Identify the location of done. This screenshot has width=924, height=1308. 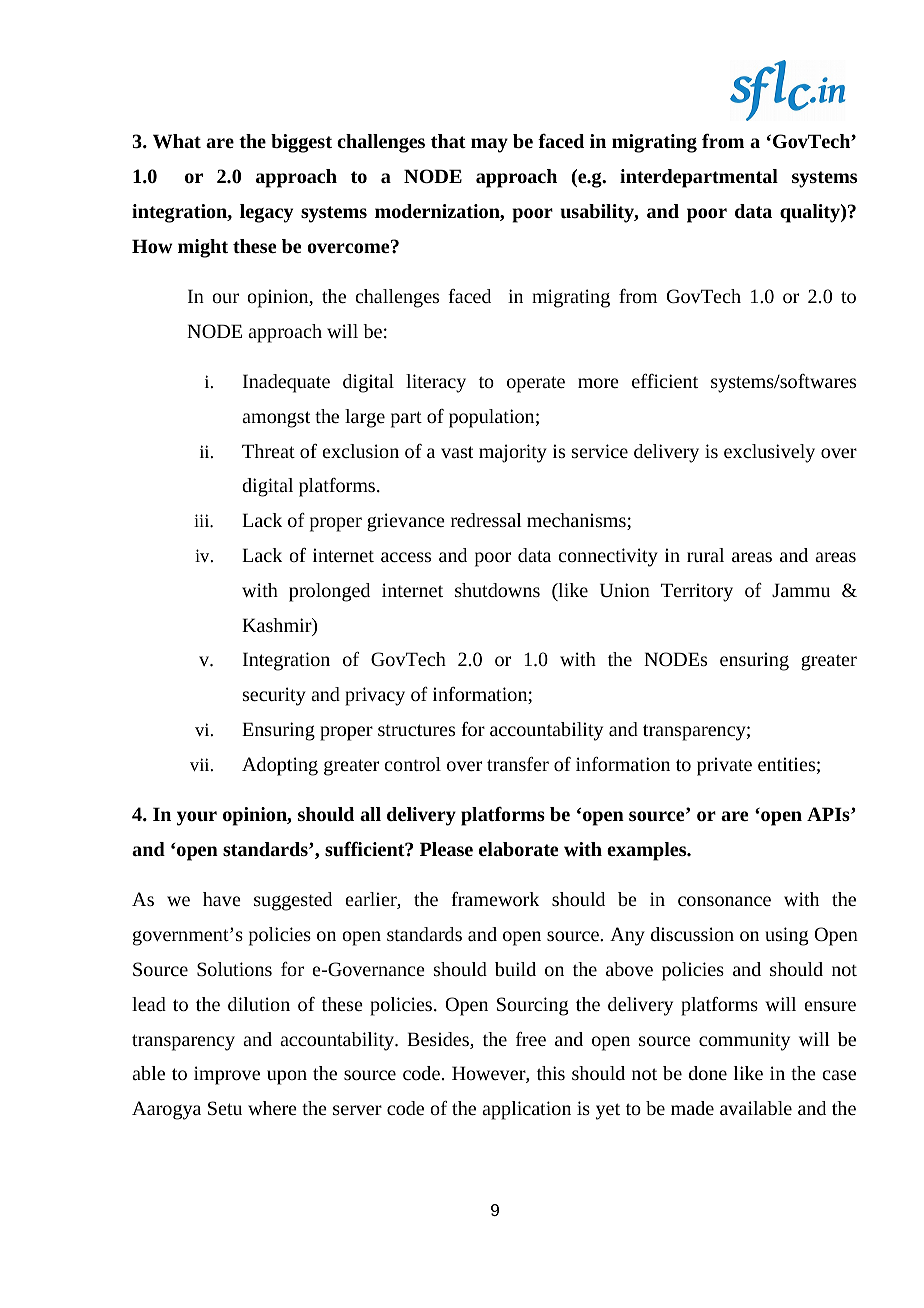
(708, 1073).
